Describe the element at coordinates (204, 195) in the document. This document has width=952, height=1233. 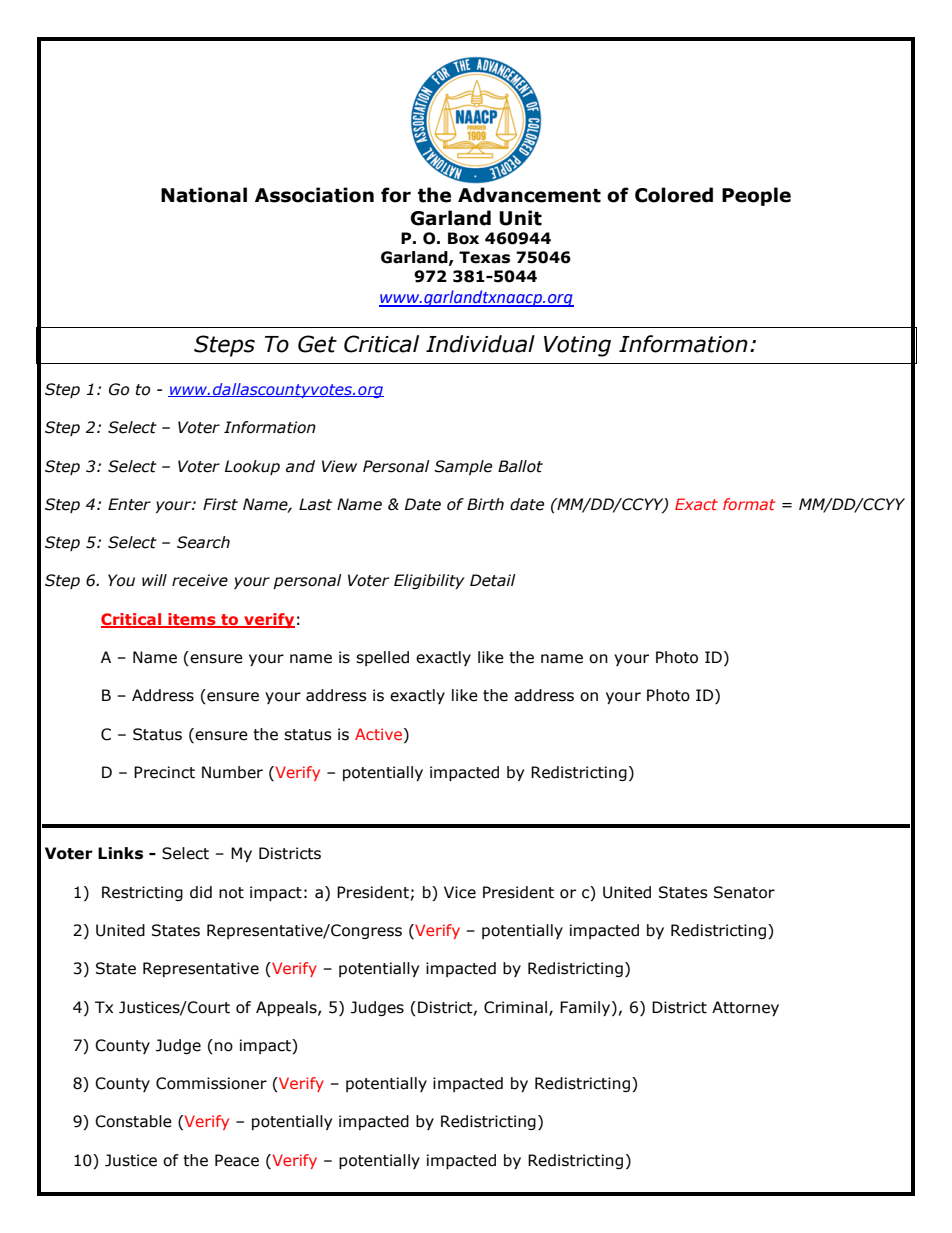
I see `National` at that location.
